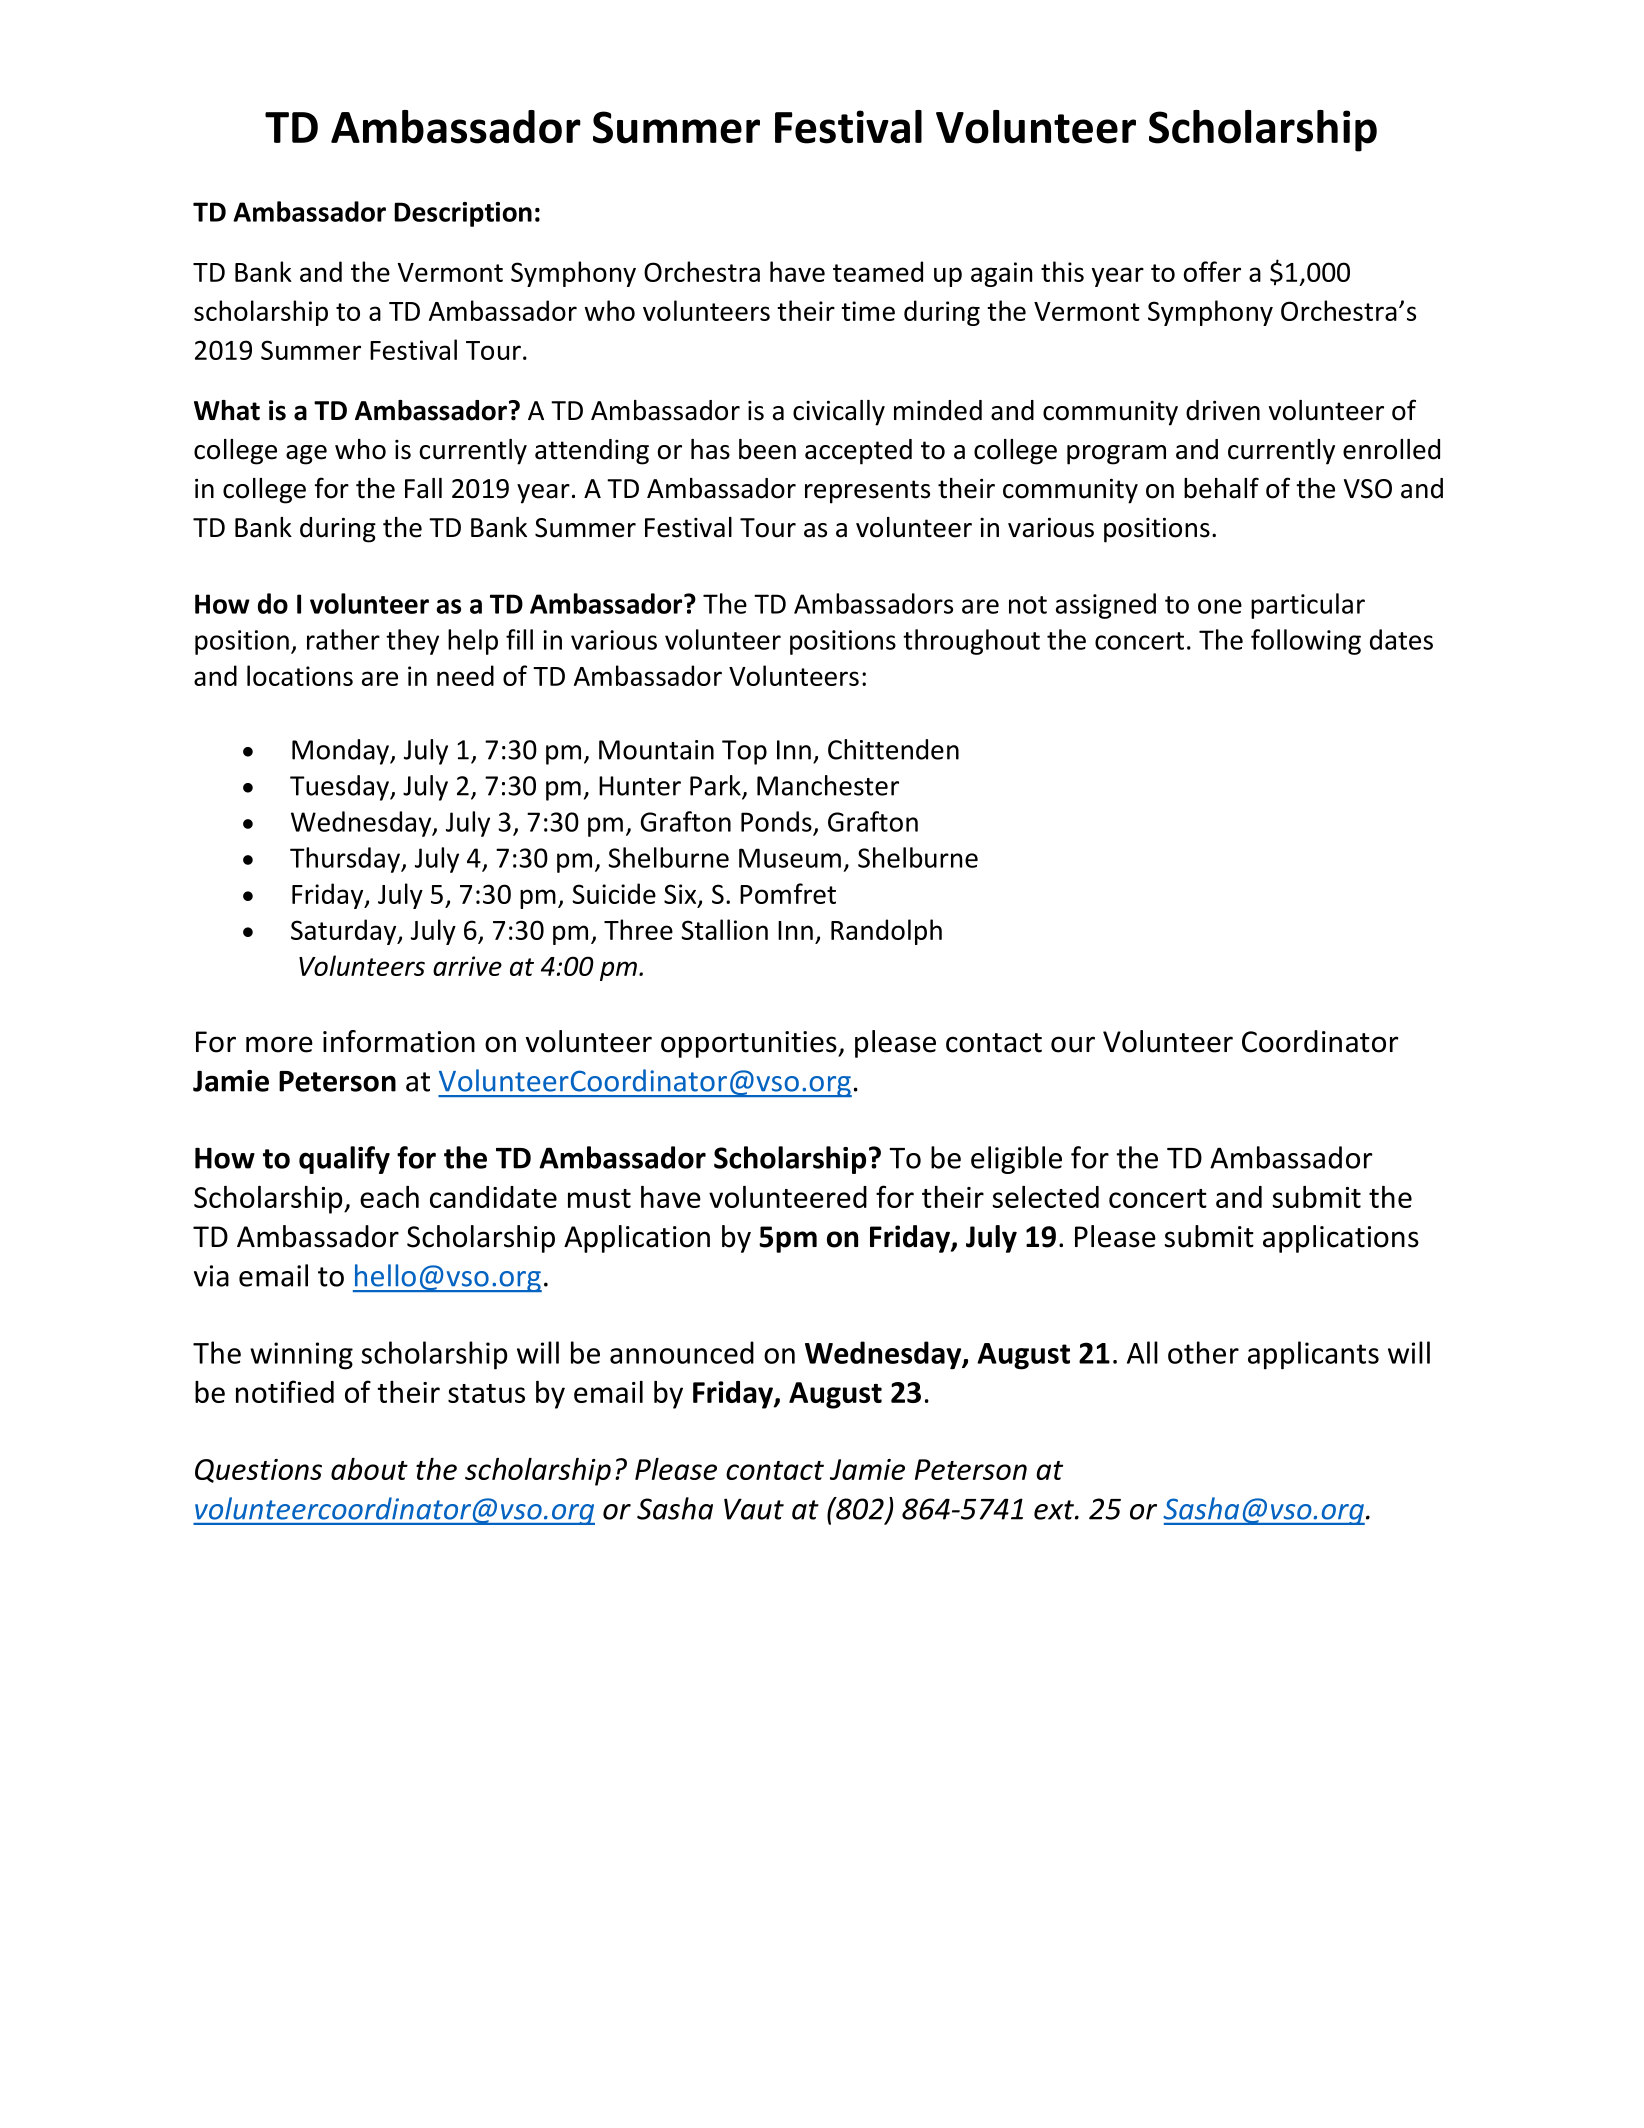 Image resolution: width=1644 pixels, height=2128 pixels. What do you see at coordinates (1212, 271) in the image?
I see `offer` at bounding box center [1212, 271].
